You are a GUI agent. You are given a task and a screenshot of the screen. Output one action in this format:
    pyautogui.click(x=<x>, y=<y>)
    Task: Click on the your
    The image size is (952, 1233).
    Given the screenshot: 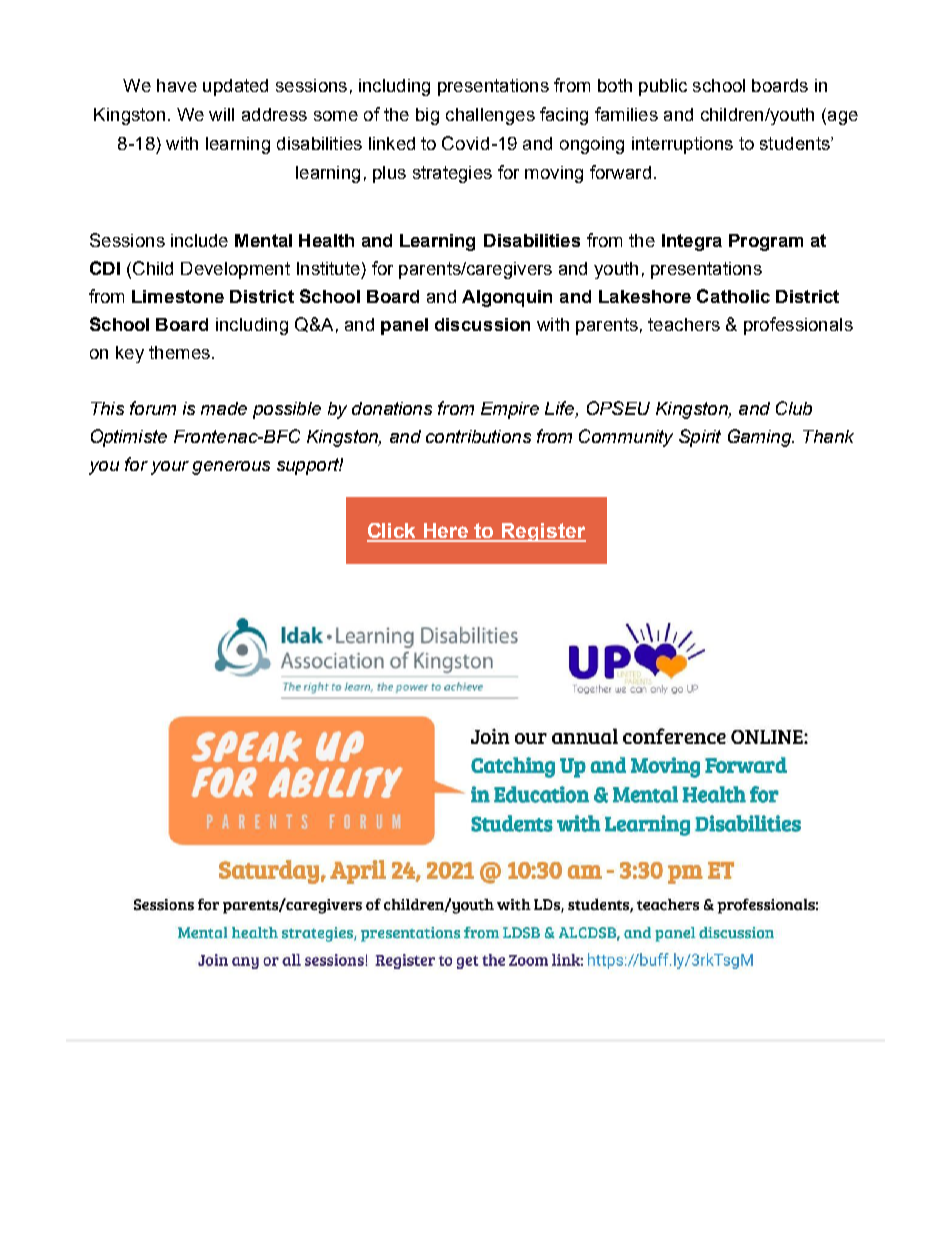 What is the action you would take?
    pyautogui.click(x=170, y=468)
